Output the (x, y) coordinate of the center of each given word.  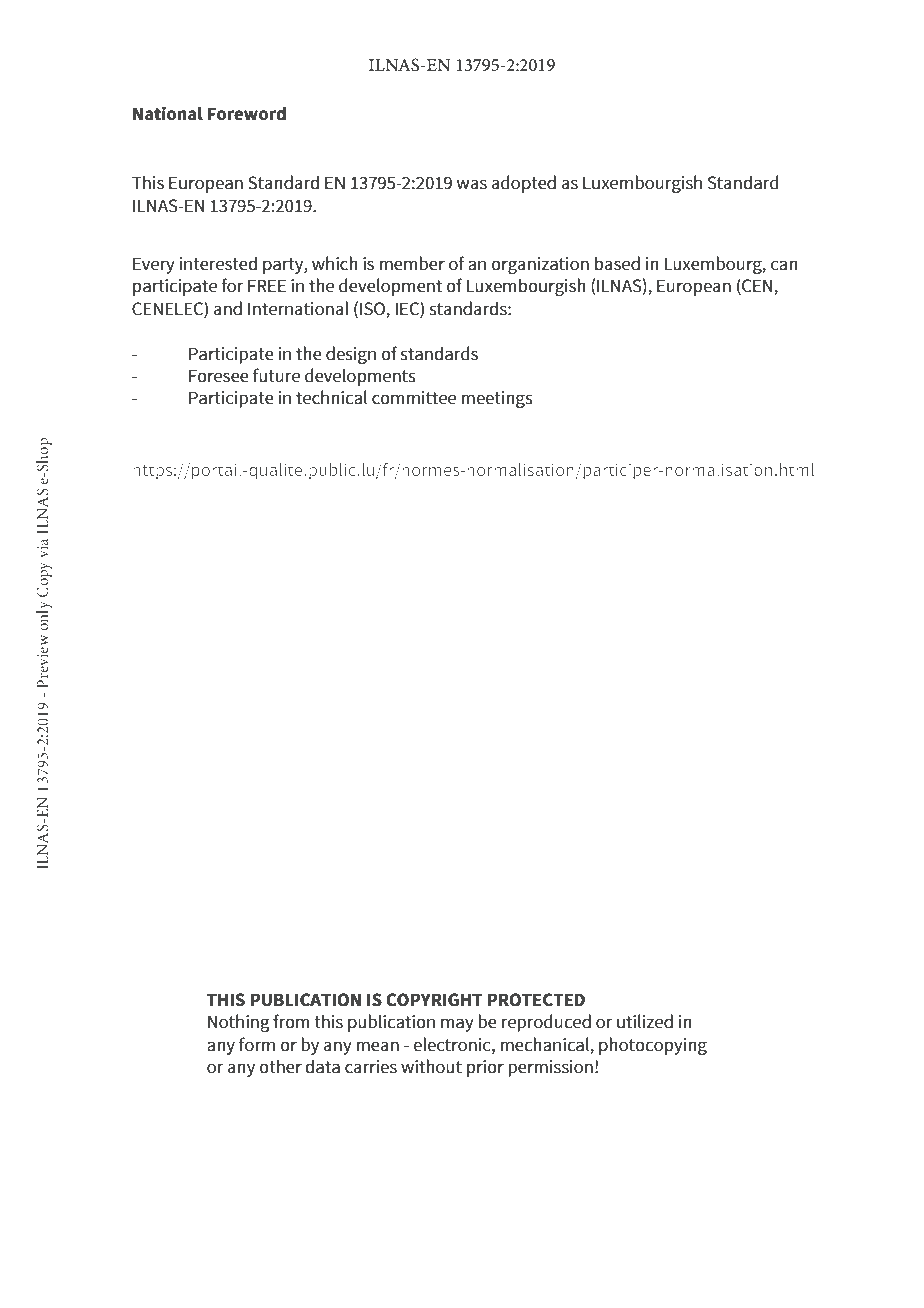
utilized (645, 1021)
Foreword (247, 114)
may (457, 1025)
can (784, 265)
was (471, 184)
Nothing (239, 1023)
